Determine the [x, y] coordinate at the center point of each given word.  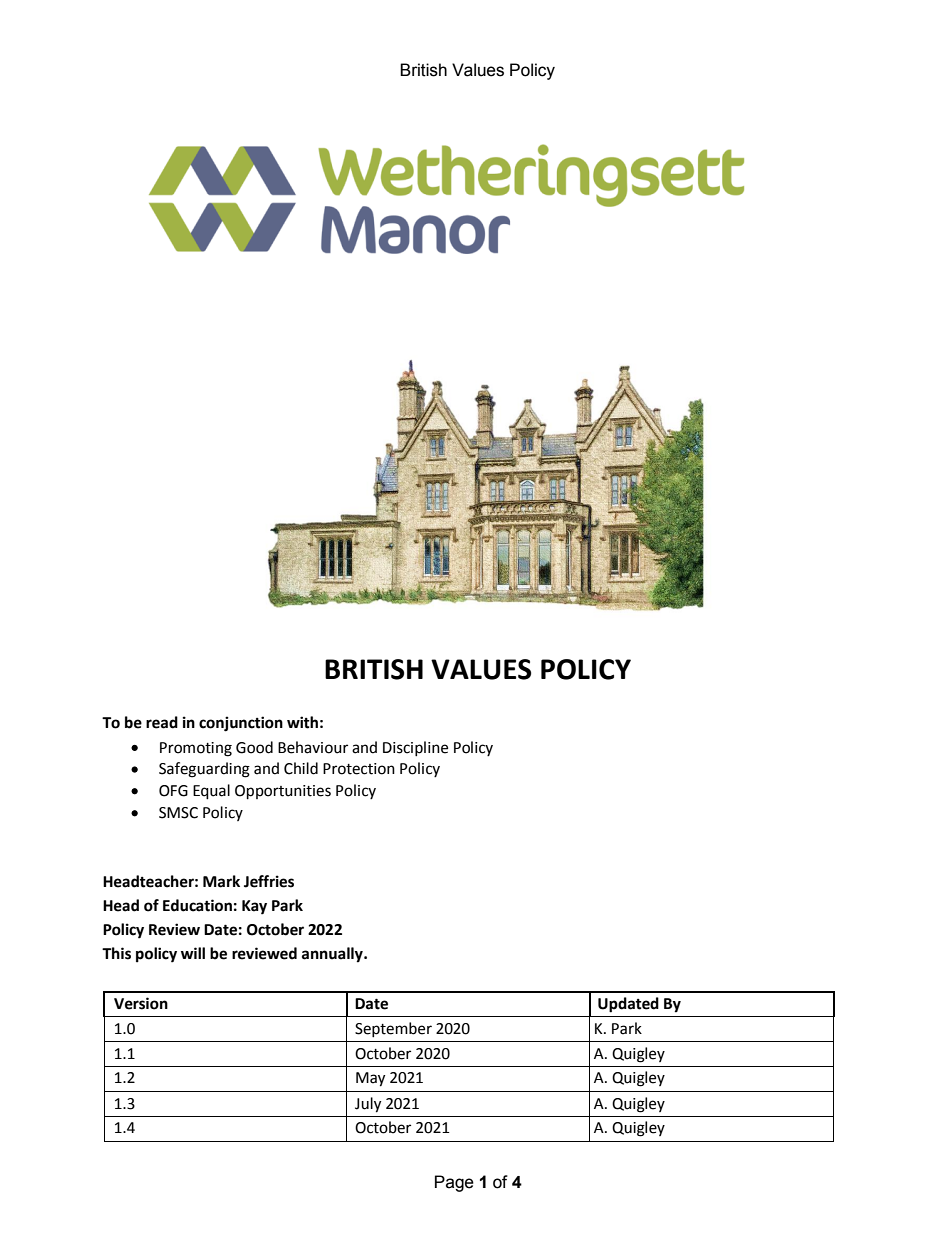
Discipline [415, 748]
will [193, 953]
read [162, 722]
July [368, 1105]
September [393, 1029]
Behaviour [313, 747]
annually [333, 955]
